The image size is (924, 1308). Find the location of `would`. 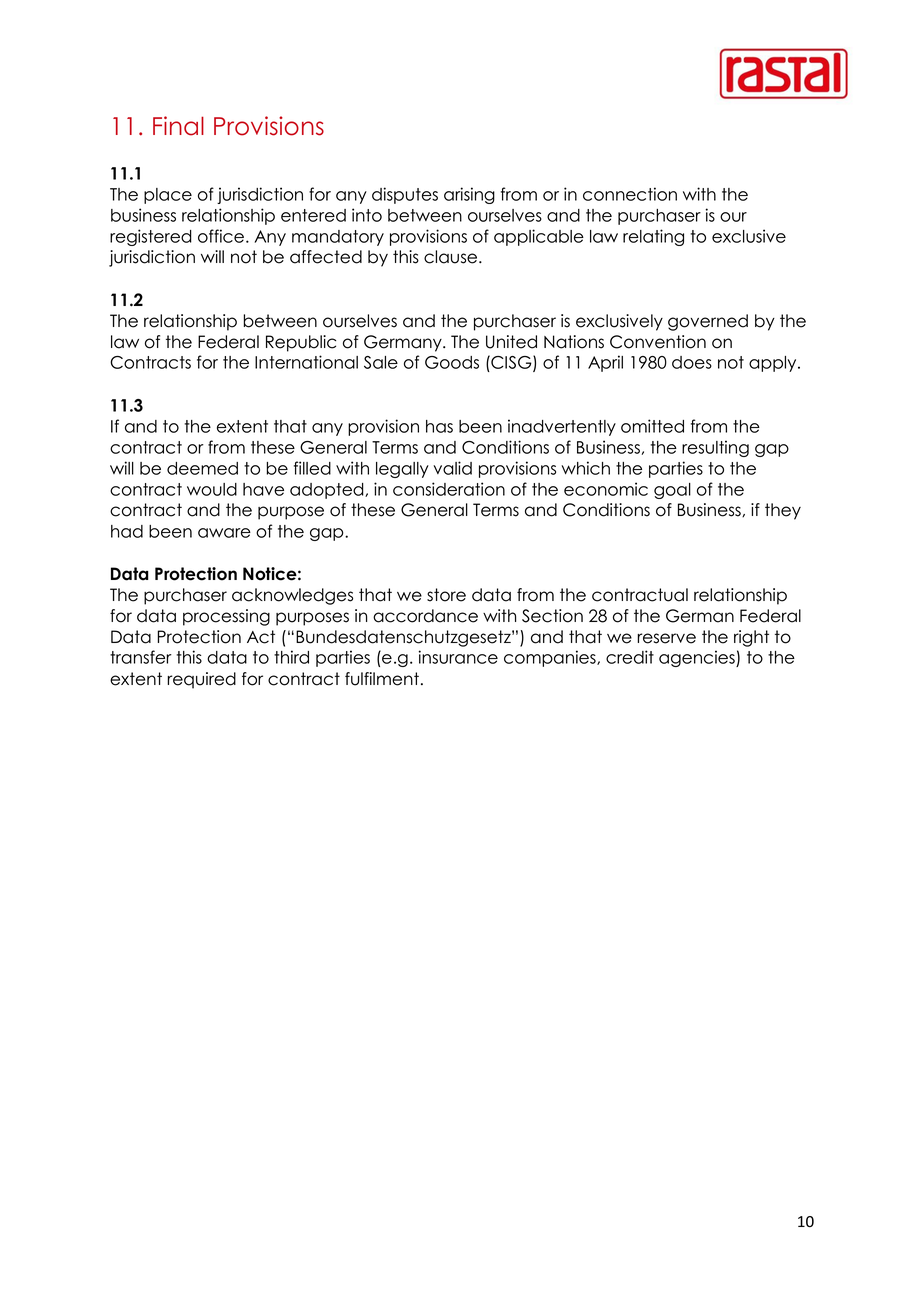

would is located at coordinates (212, 489).
